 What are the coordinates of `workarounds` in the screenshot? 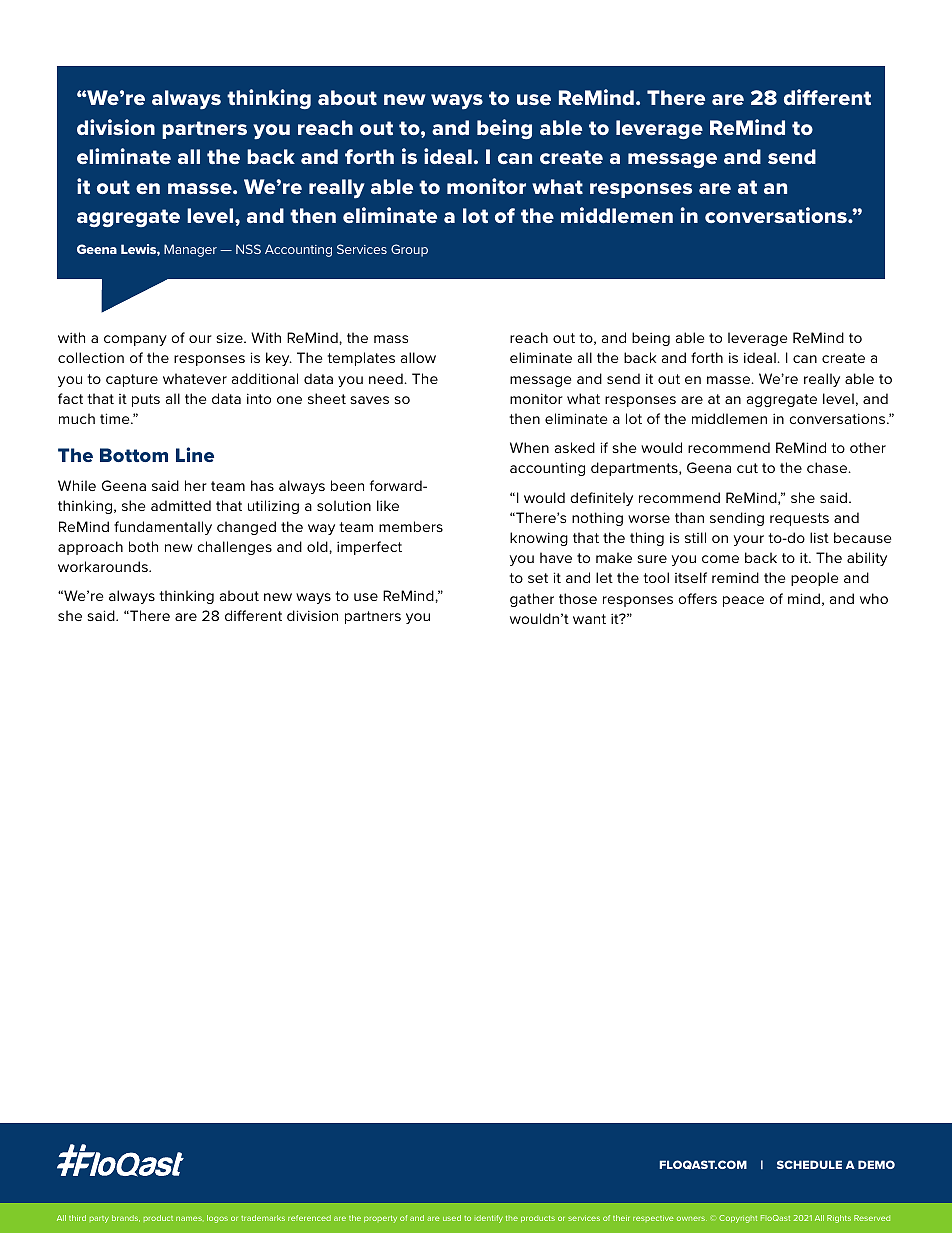 It's located at (104, 566).
